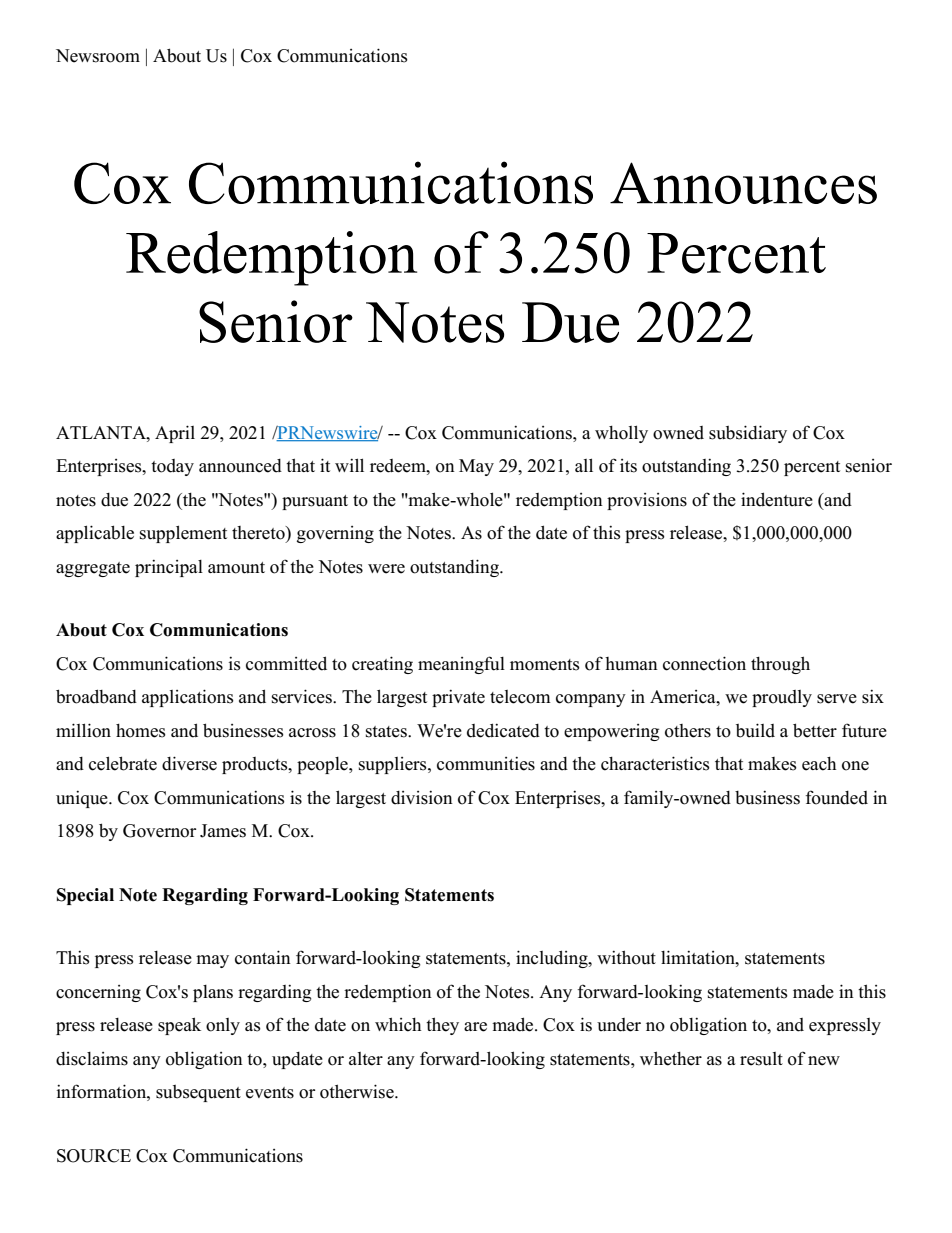 This screenshot has width=952, height=1233. Describe the element at coordinates (198, 1093) in the screenshot. I see `subsequent` at that location.
